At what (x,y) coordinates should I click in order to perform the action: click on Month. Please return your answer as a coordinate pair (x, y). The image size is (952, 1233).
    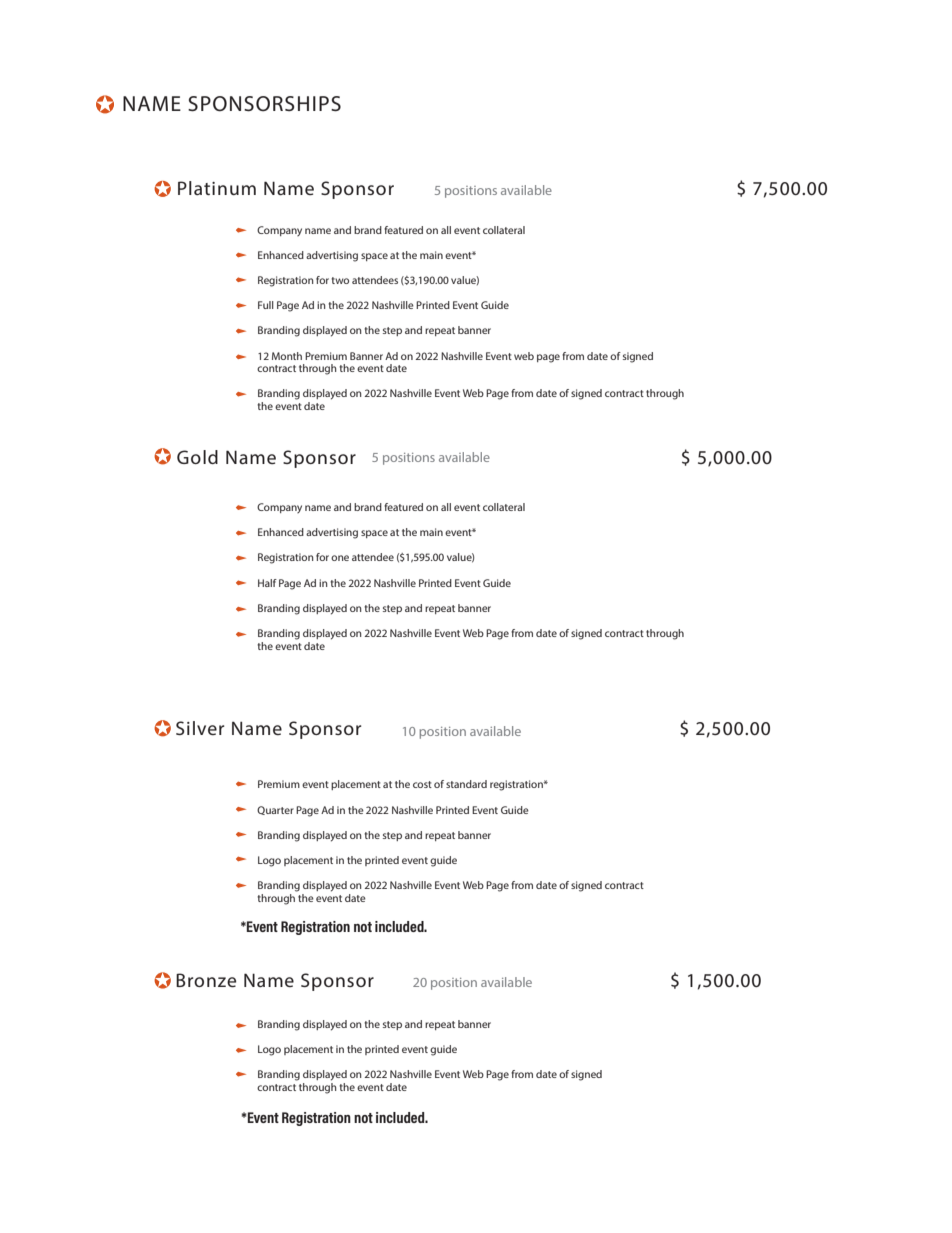
    Looking at the image, I should click on (287, 356).
